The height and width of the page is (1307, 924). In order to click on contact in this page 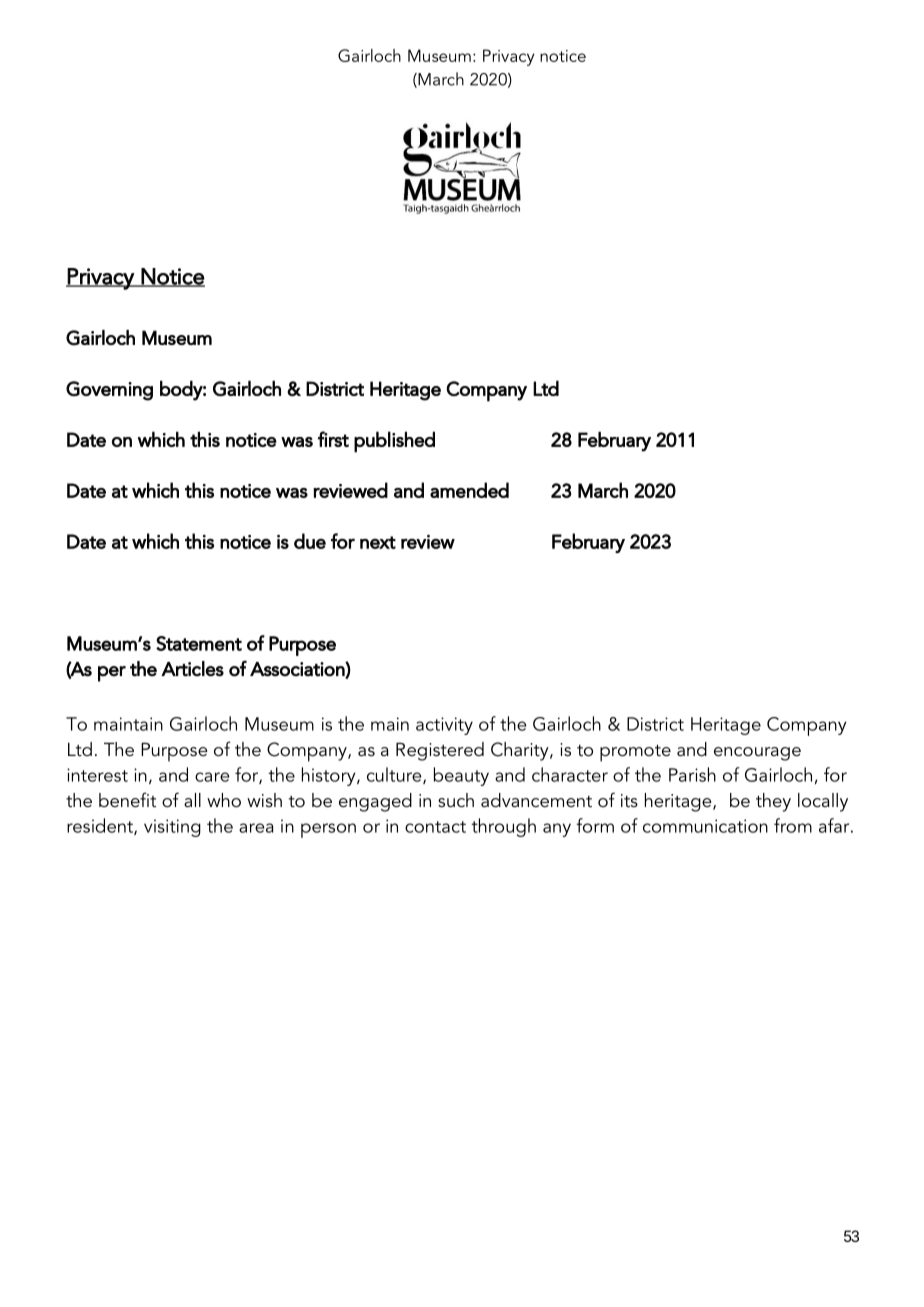, I will do `click(435, 827)`.
